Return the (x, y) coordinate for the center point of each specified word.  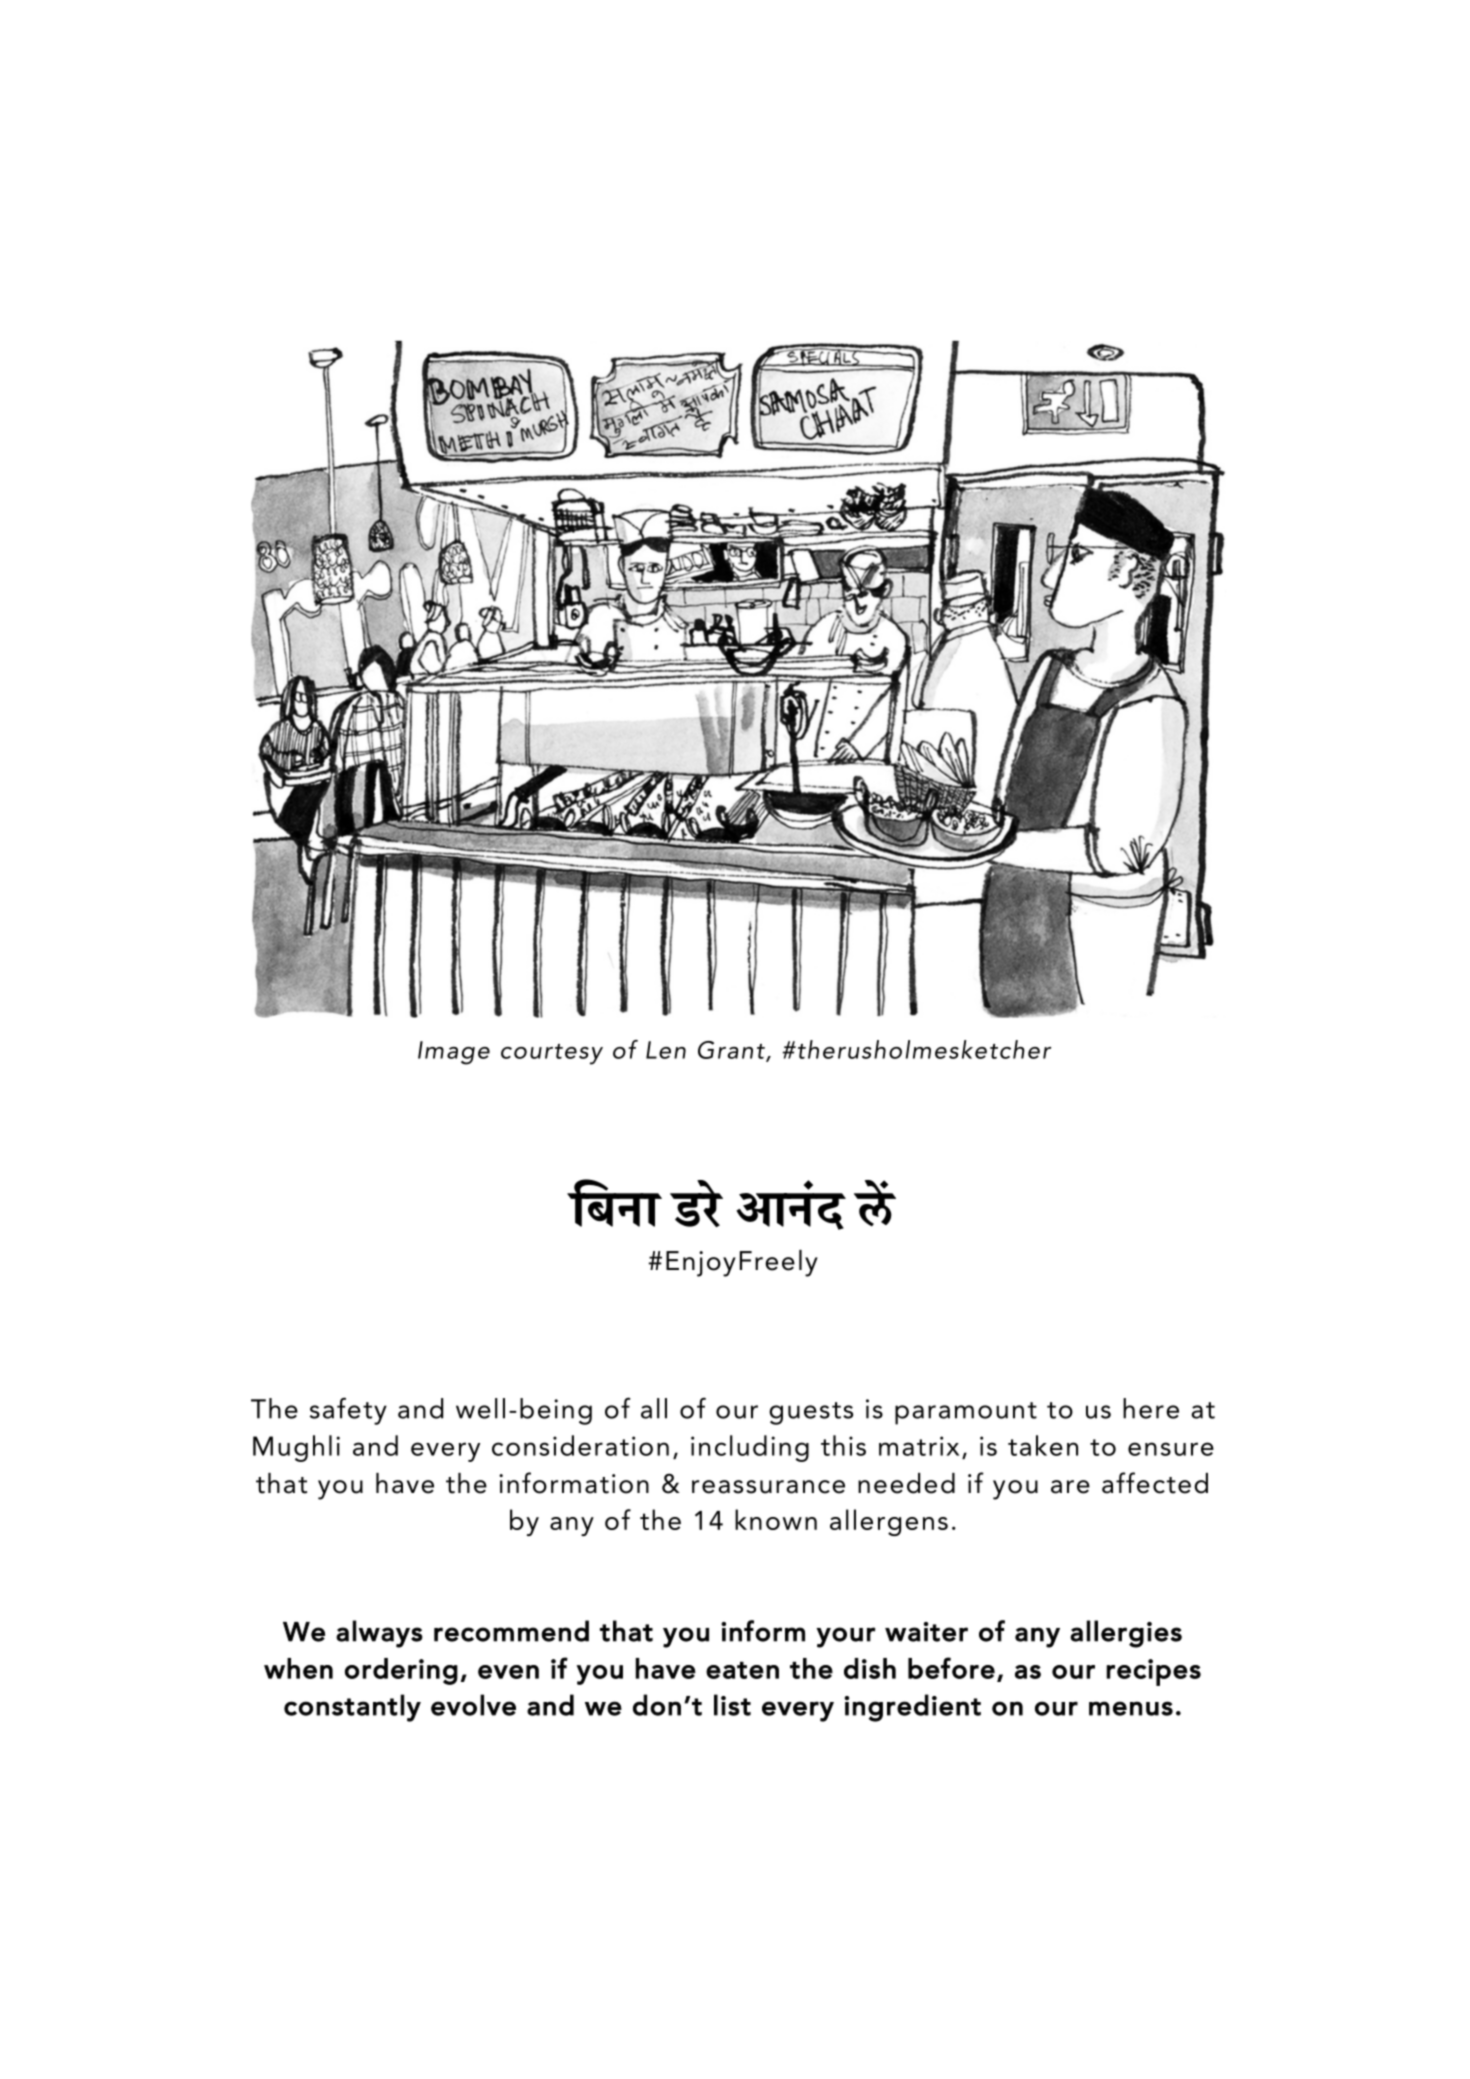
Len (666, 1050)
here (1151, 1408)
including (750, 1448)
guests (811, 1413)
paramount (966, 1413)
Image (454, 1053)
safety (348, 1411)
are (1070, 1487)
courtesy (552, 1054)
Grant (732, 1051)
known (776, 1519)
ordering (401, 1671)
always (379, 1634)
